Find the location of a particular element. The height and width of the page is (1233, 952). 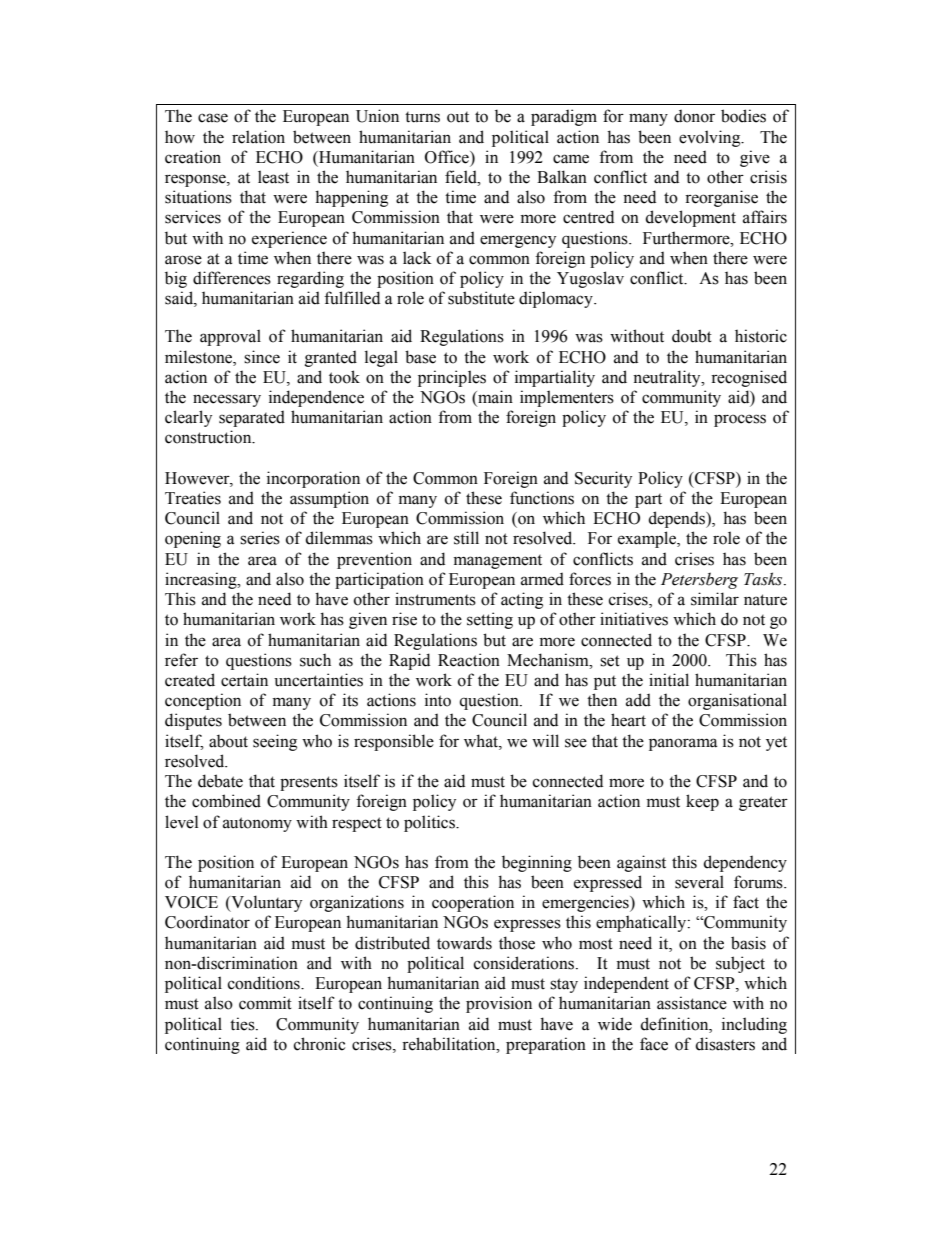

doubt is located at coordinates (692, 336).
